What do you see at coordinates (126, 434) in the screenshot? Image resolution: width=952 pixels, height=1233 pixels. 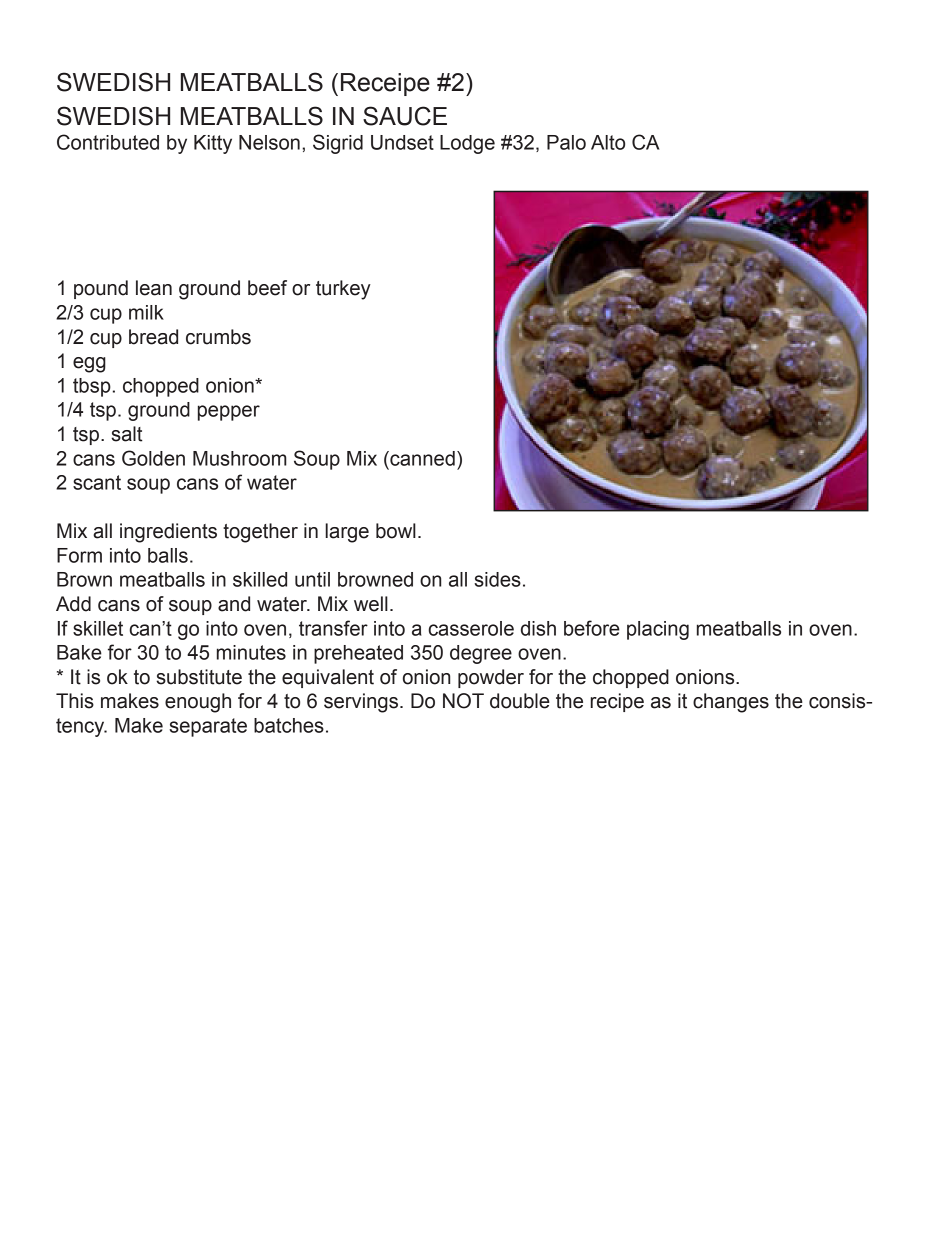 I see `salt` at bounding box center [126, 434].
